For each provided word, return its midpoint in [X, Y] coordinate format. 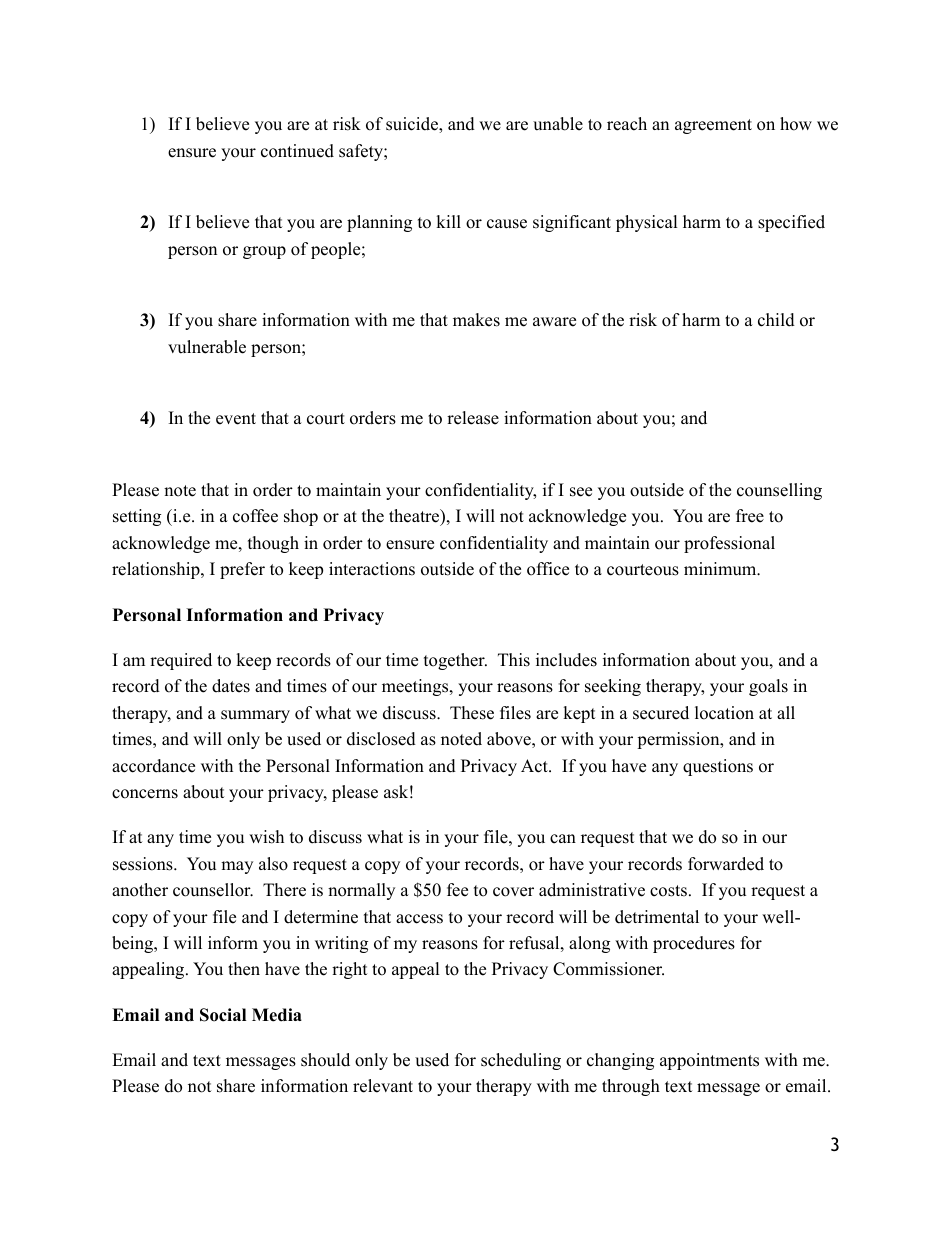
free [750, 516]
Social [223, 1015]
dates [231, 686]
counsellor [213, 890]
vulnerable [207, 347]
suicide [413, 125]
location [724, 713]
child [776, 320]
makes [476, 320]
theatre [415, 517]
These [472, 713]
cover [513, 892]
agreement [713, 126]
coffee [255, 516]
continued [297, 151]
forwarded [726, 864]
